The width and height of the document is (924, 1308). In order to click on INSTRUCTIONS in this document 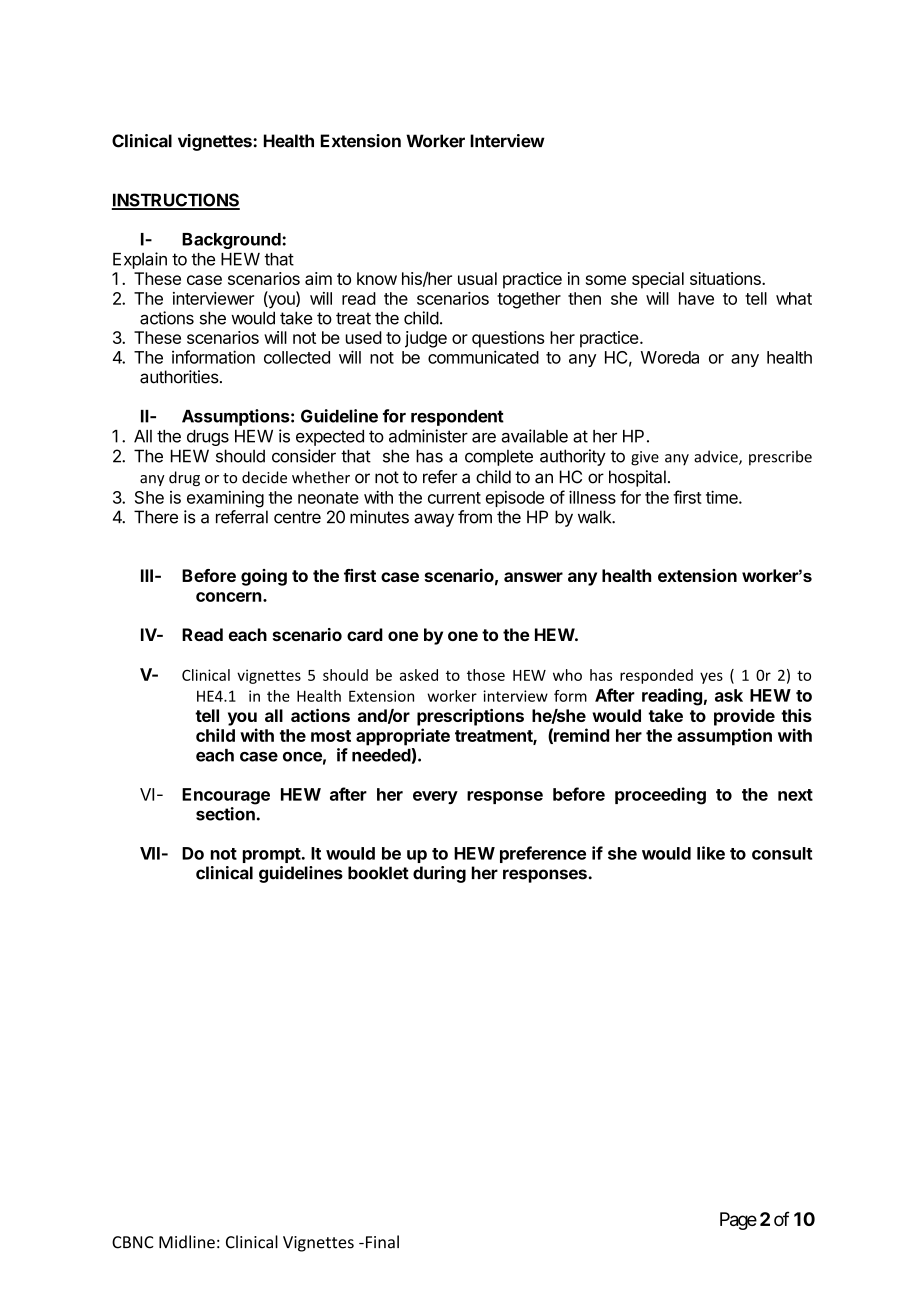, I will do `click(175, 201)`.
